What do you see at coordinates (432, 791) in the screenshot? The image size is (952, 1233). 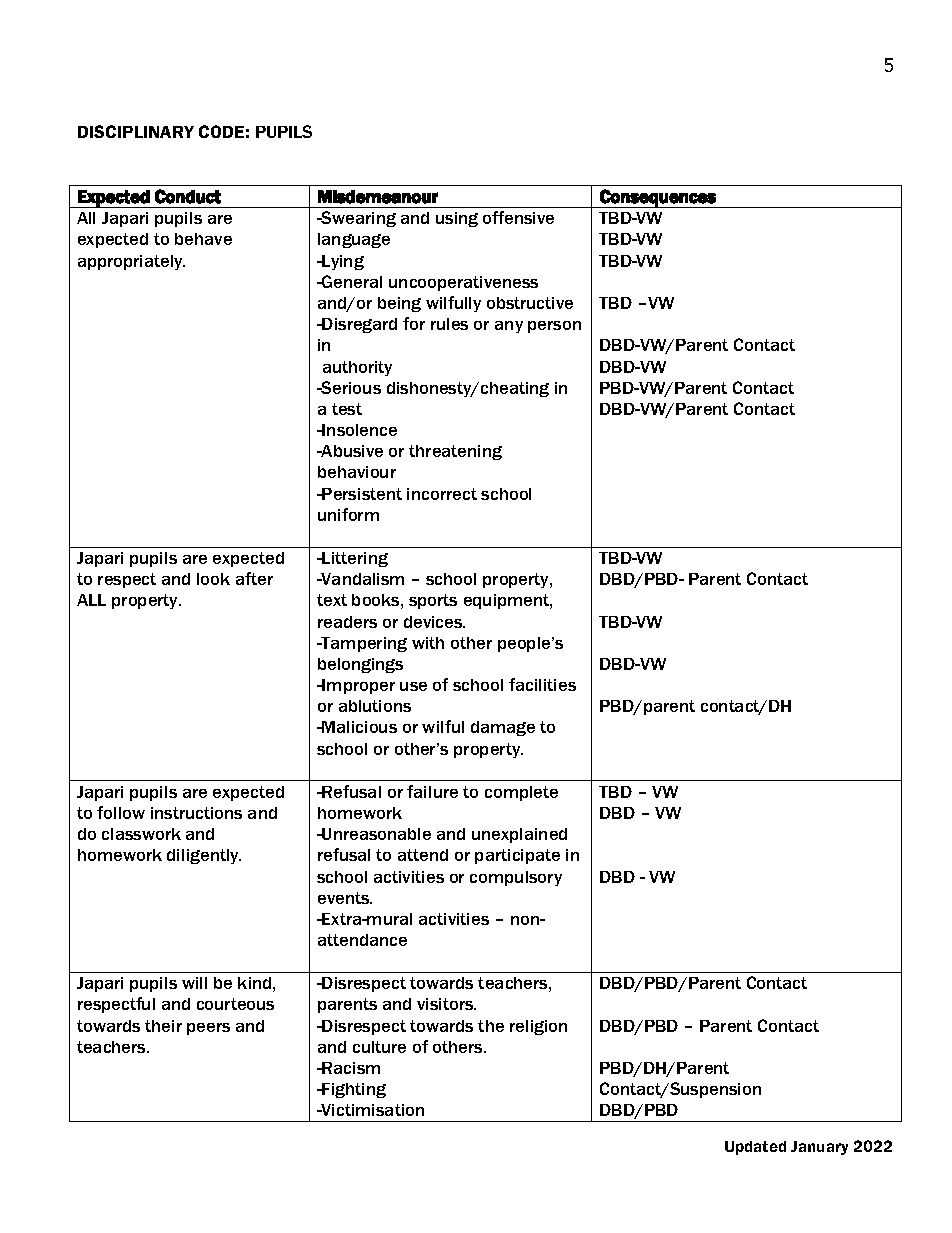 I see `failure` at bounding box center [432, 791].
